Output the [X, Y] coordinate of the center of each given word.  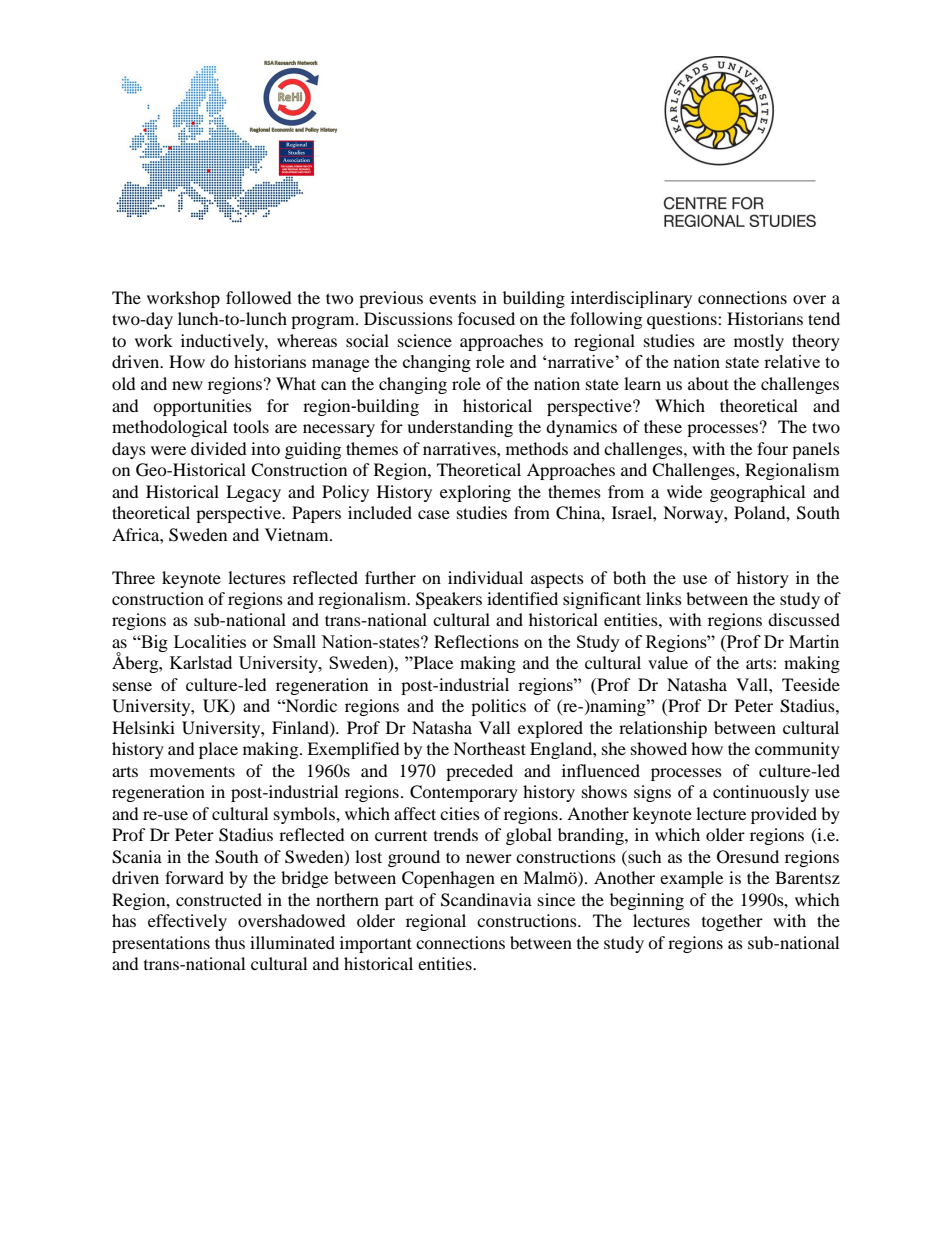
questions [683, 320]
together [732, 922]
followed [259, 297]
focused [486, 318]
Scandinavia [486, 900]
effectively [187, 922]
